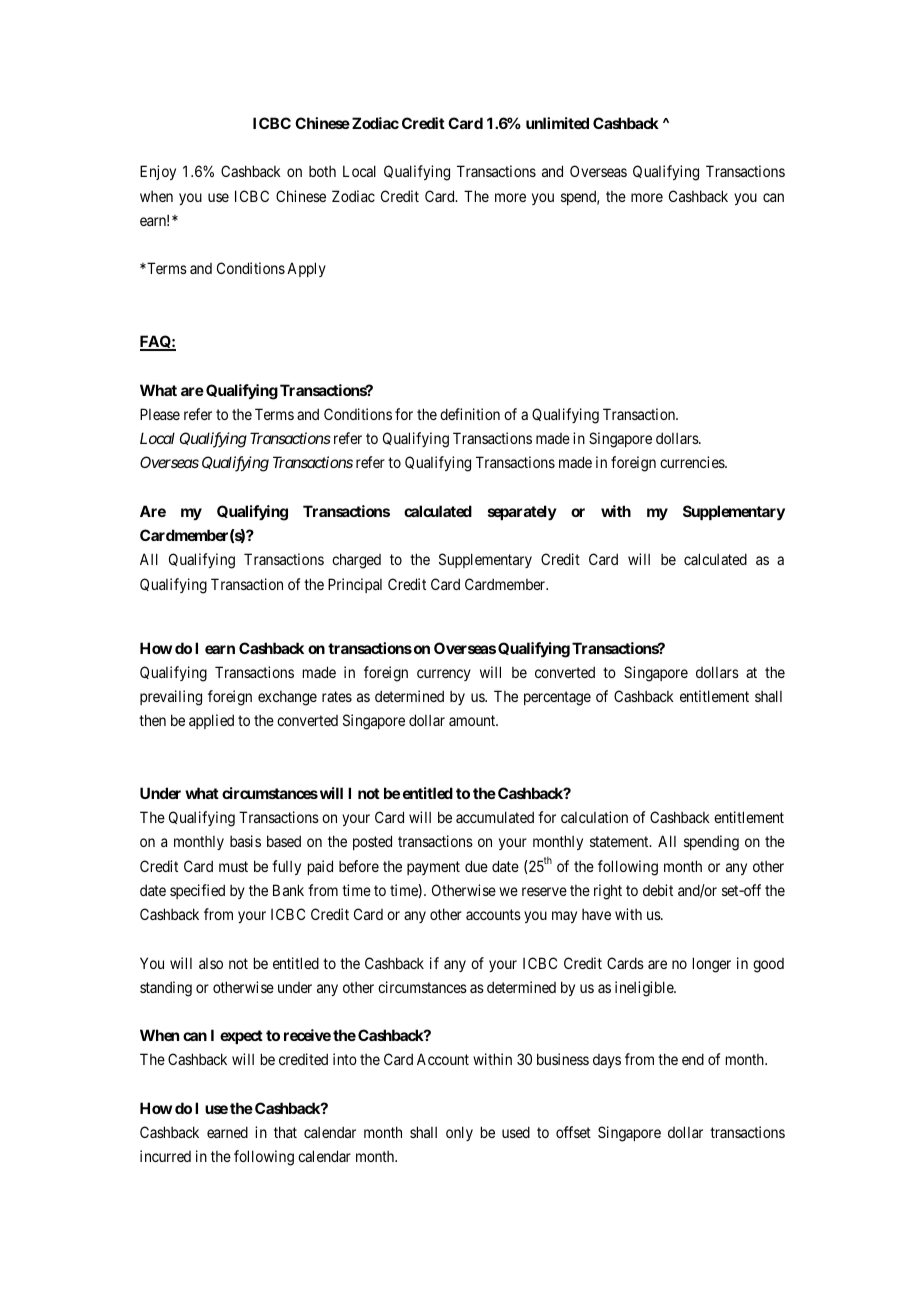 This screenshot has width=924, height=1308. What do you see at coordinates (160, 414) in the screenshot?
I see `Please` at bounding box center [160, 414].
